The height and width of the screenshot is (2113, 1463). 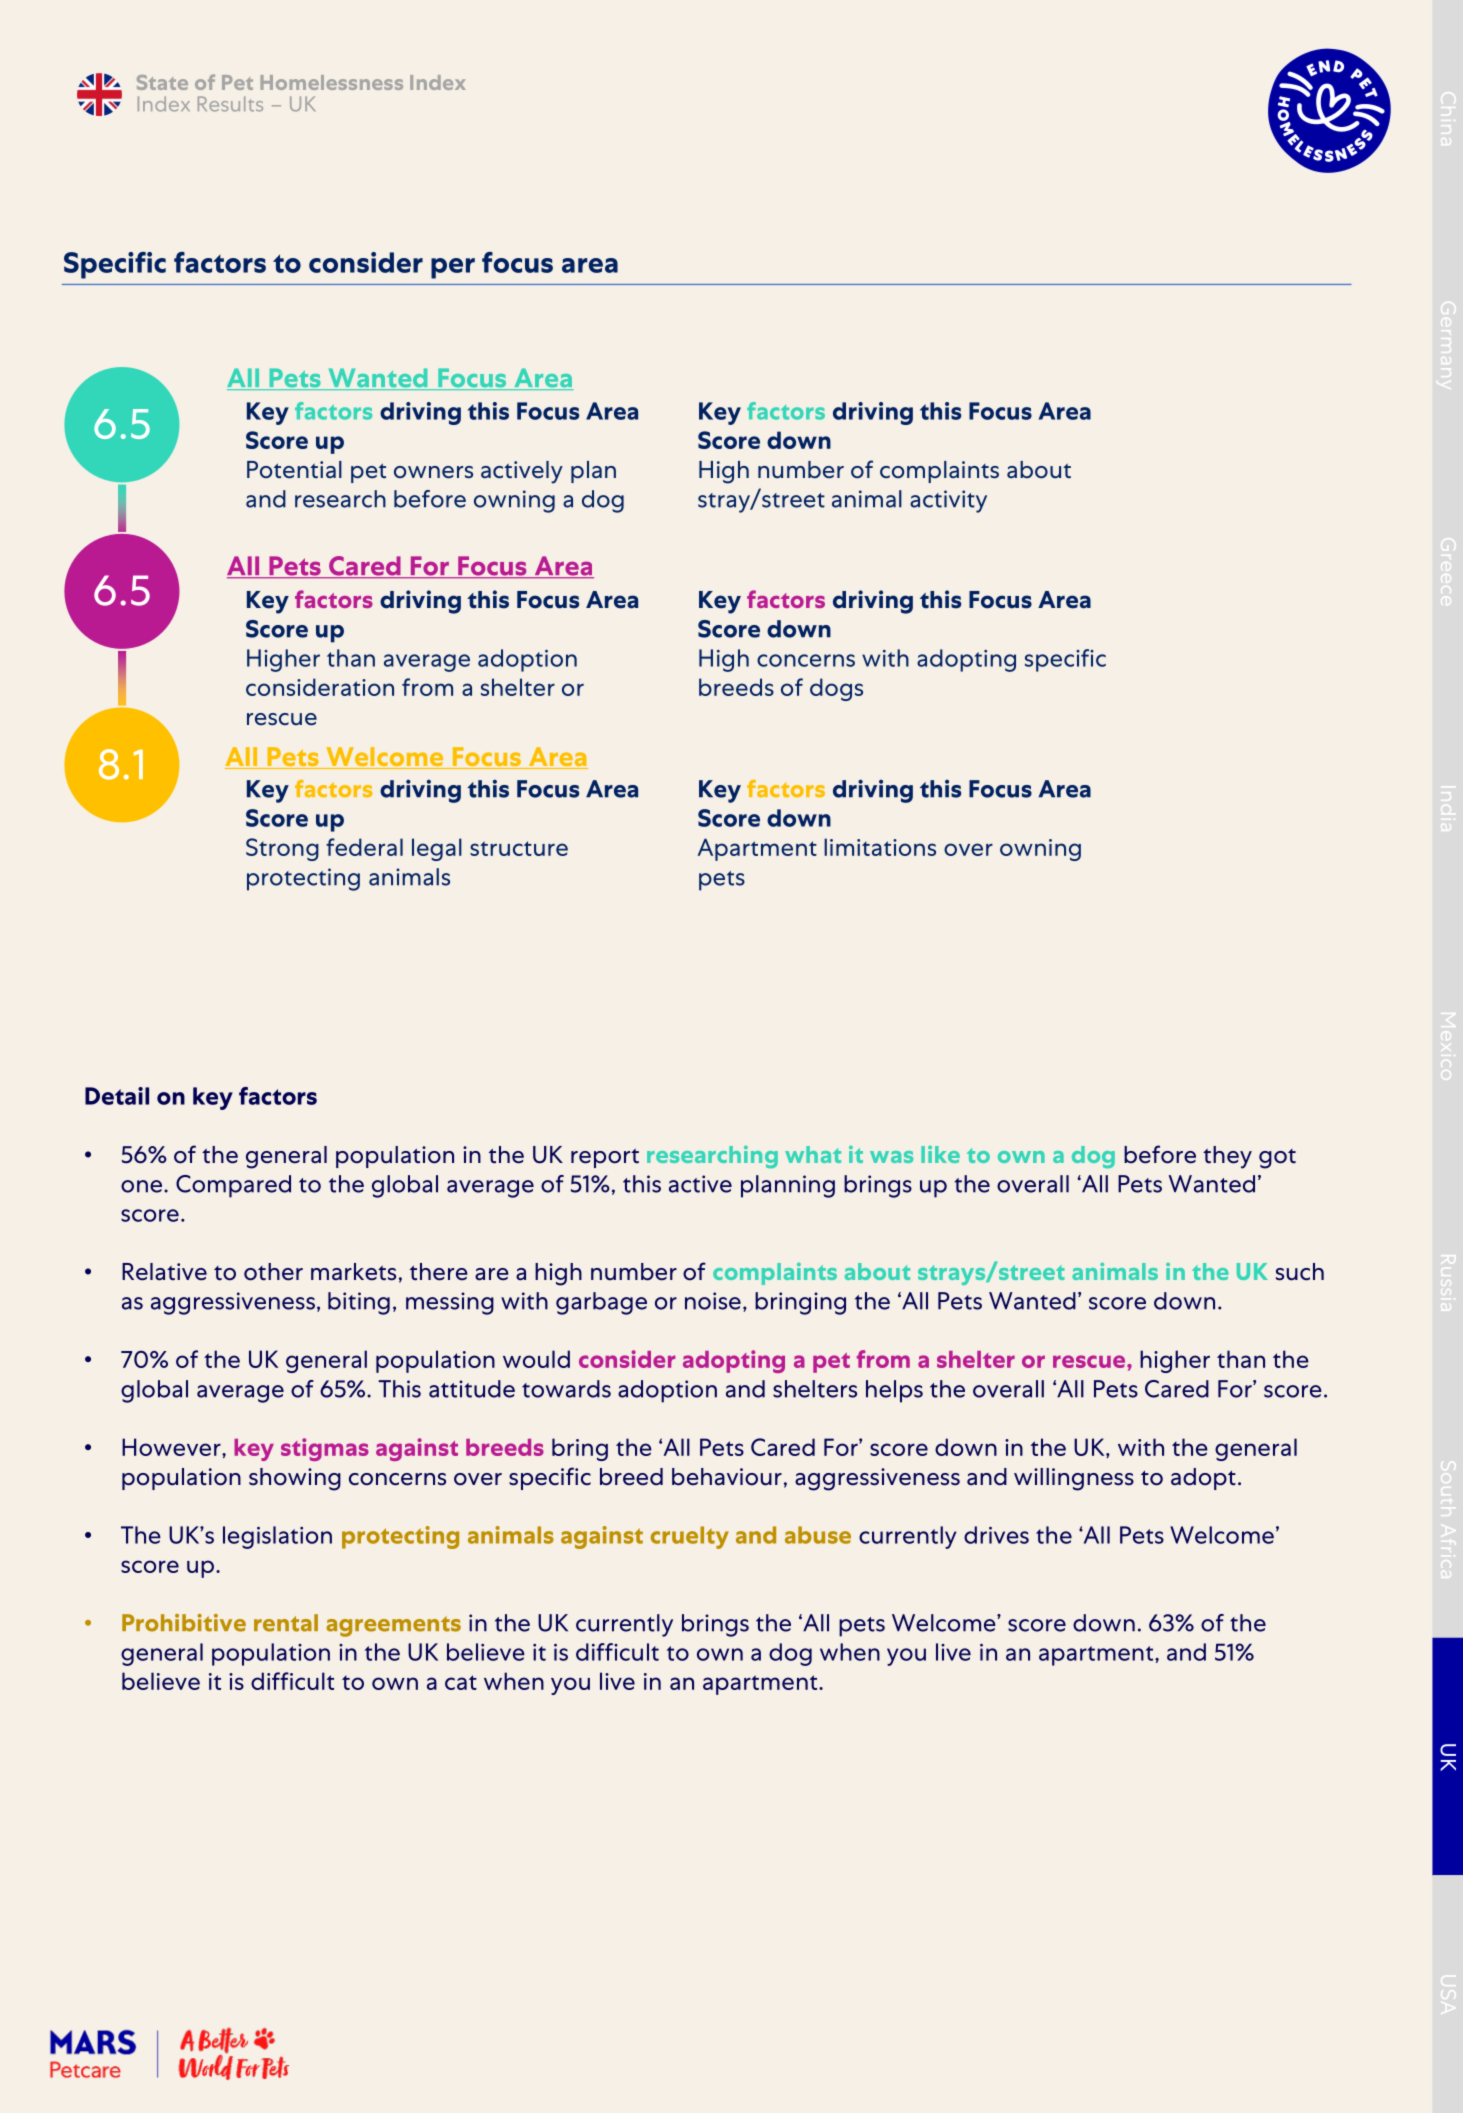 What do you see at coordinates (1300, 1272) in the screenshot?
I see `such` at bounding box center [1300, 1272].
